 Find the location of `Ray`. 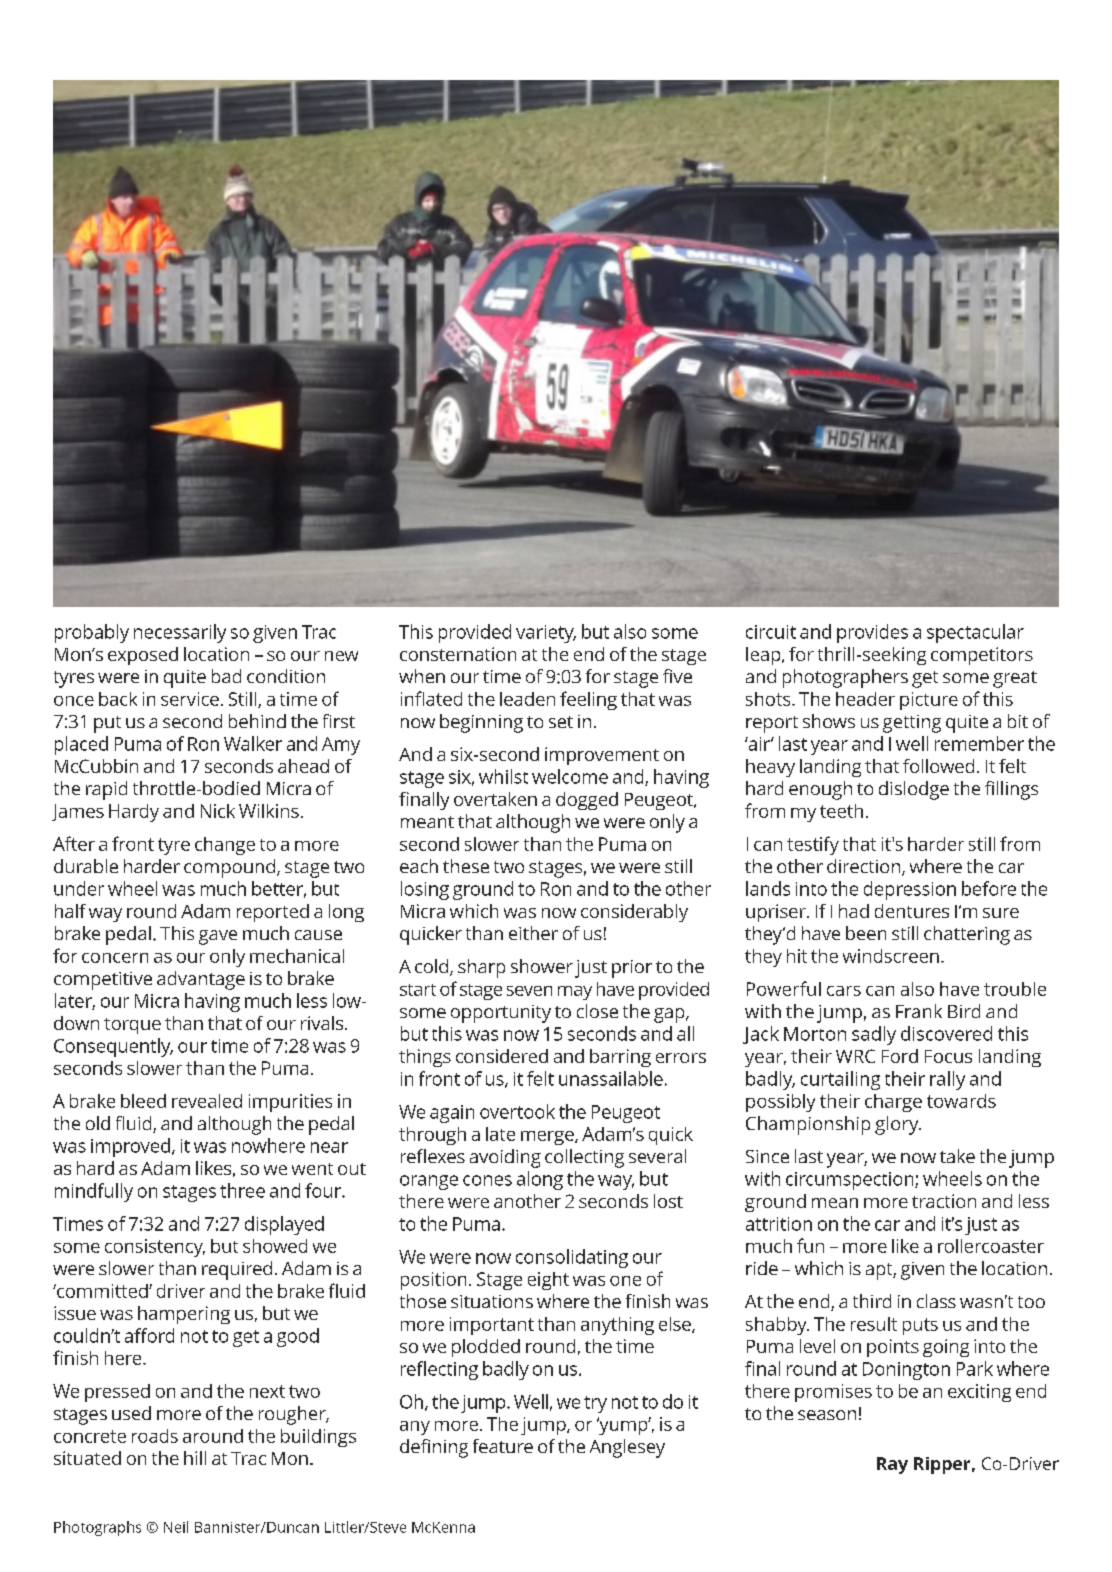

Ray is located at coordinates (892, 1465).
